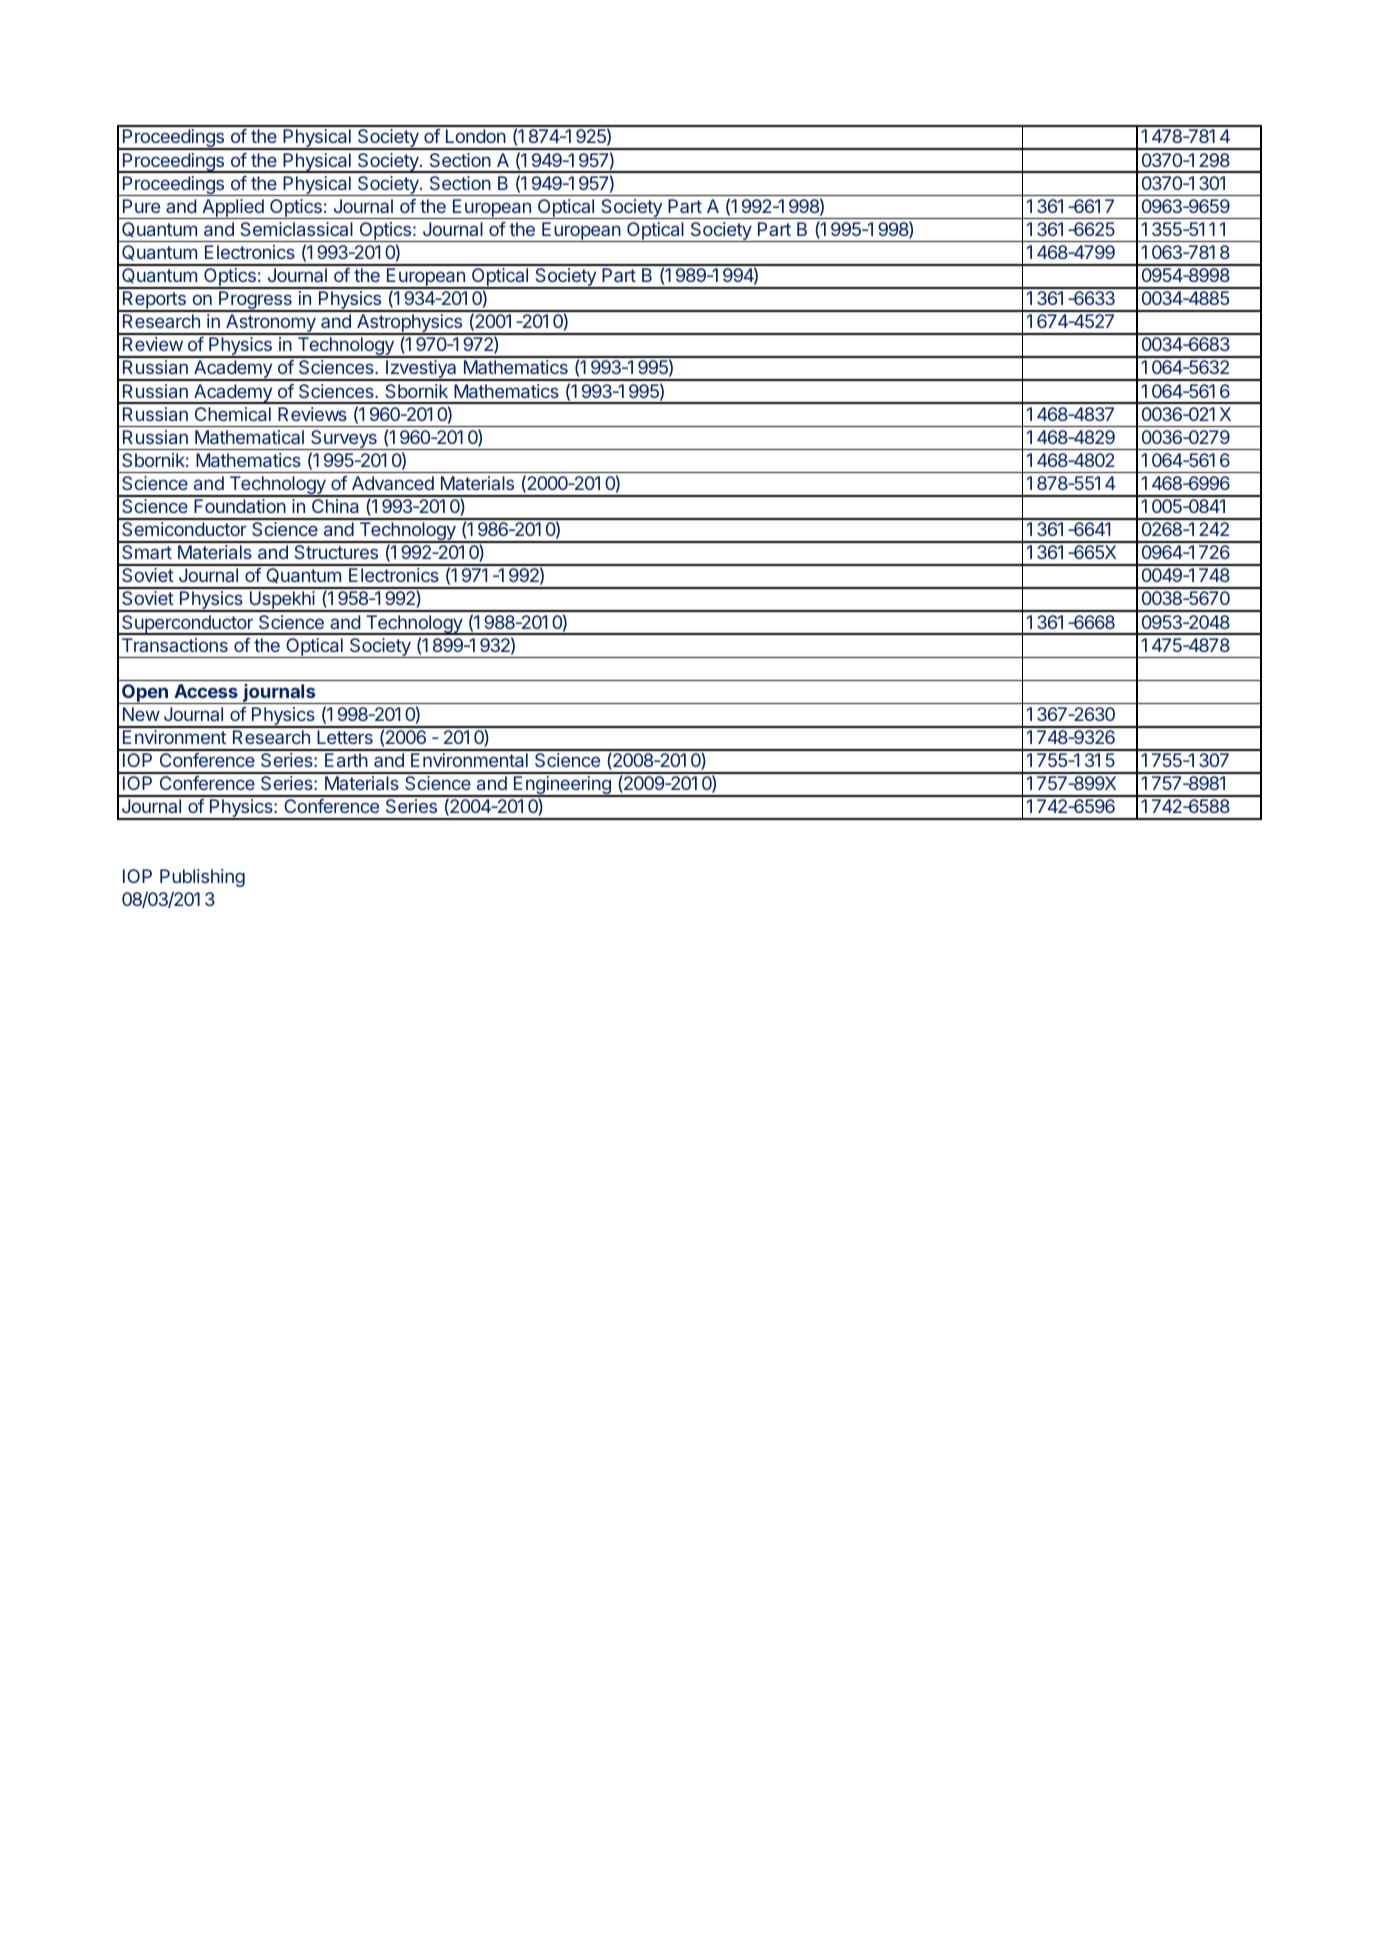 This image has width=1380, height=1953. What do you see at coordinates (393, 483) in the image?
I see `Advanced` at bounding box center [393, 483].
